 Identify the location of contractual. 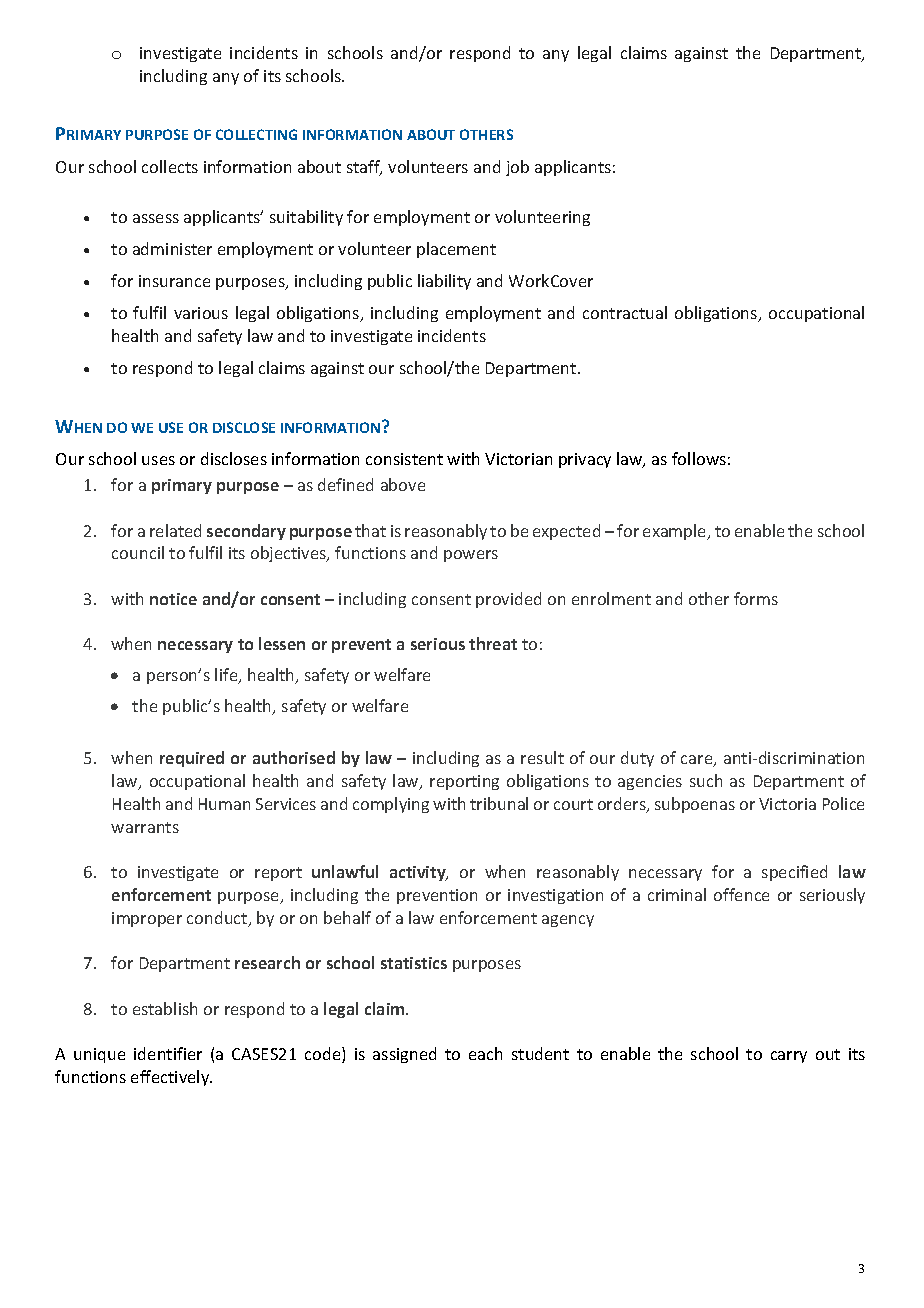
(625, 312).
